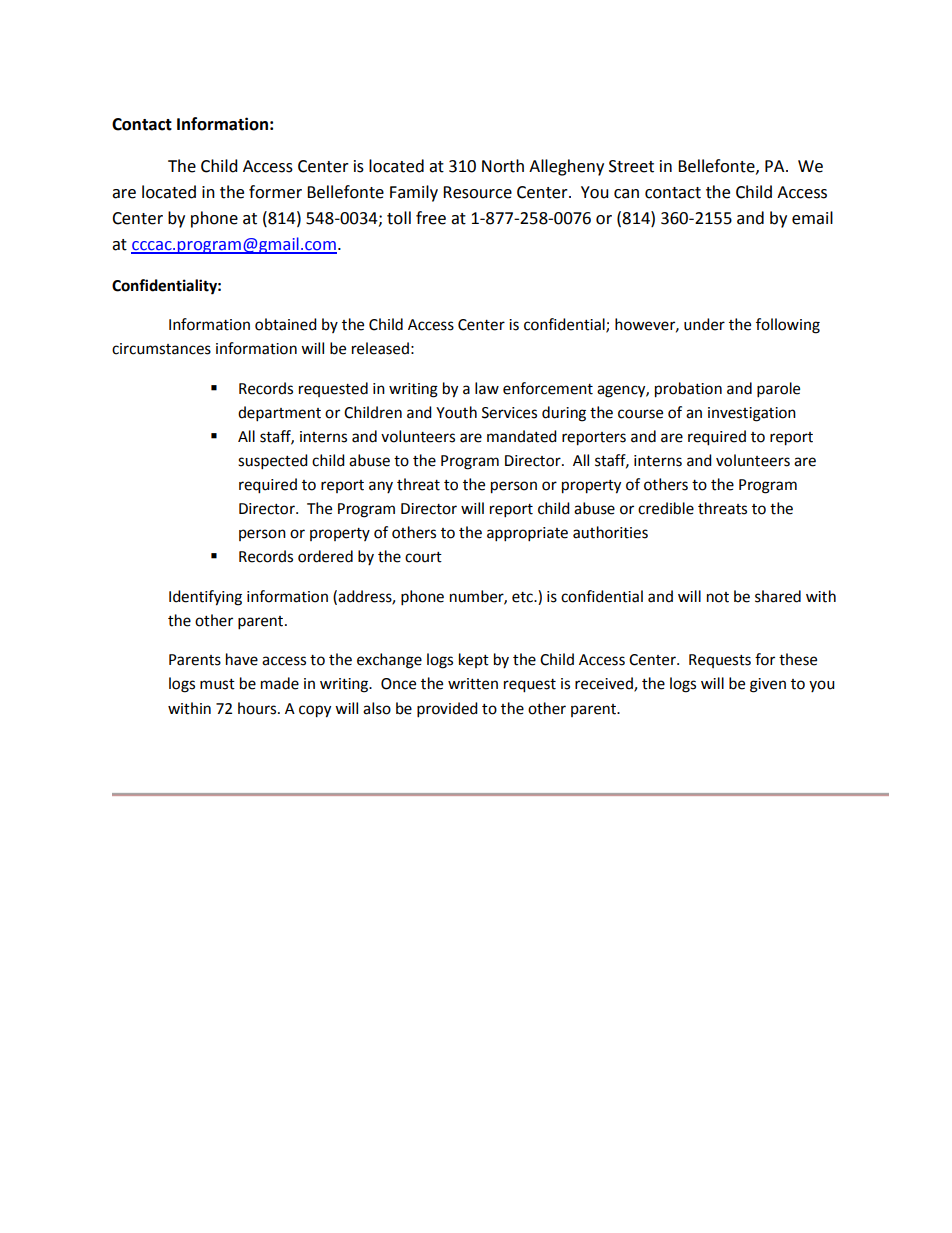 The height and width of the page is (1233, 952). What do you see at coordinates (477, 192) in the page?
I see `Resource` at bounding box center [477, 192].
